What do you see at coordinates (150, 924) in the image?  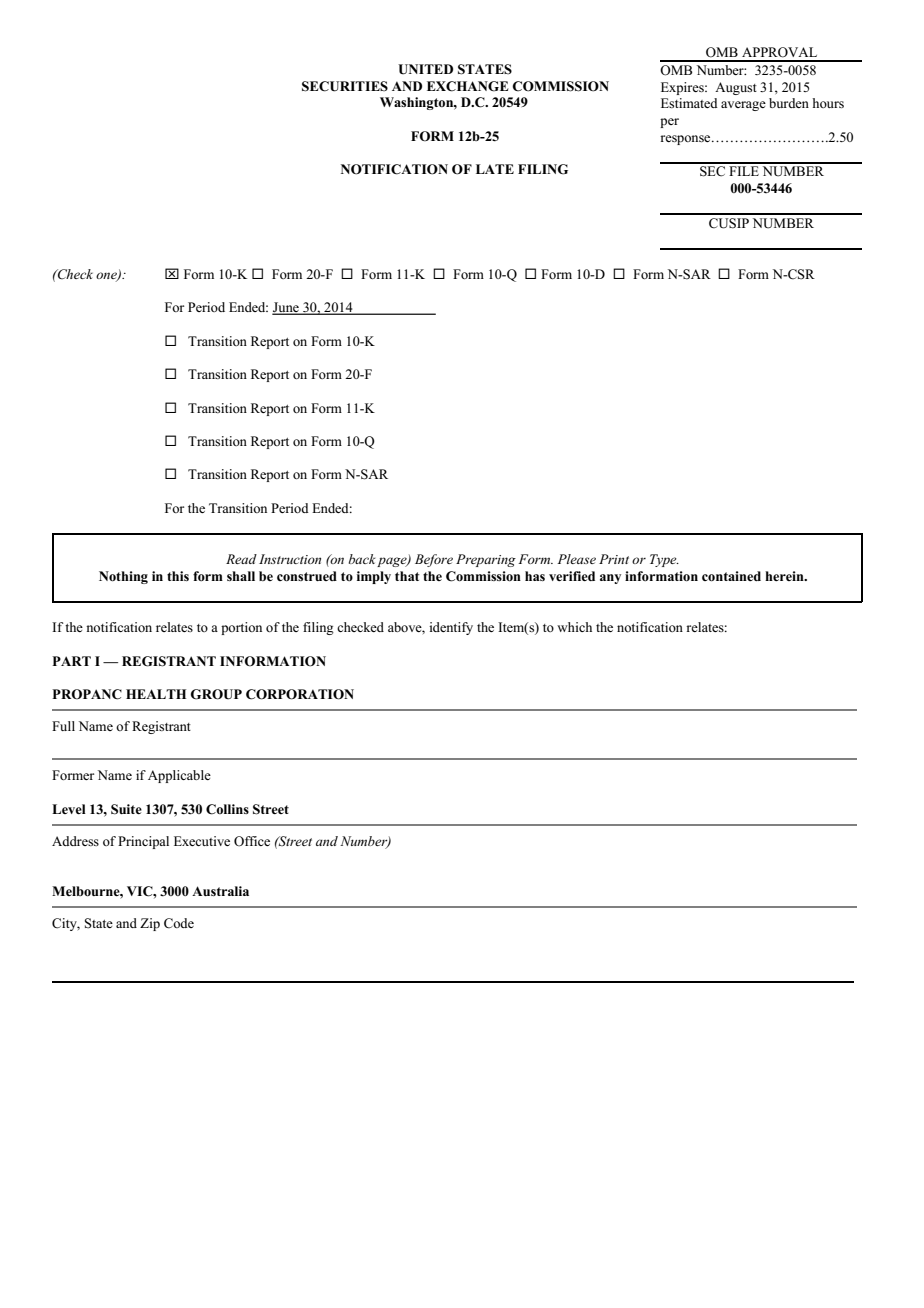 I see `Zip` at bounding box center [150, 924].
